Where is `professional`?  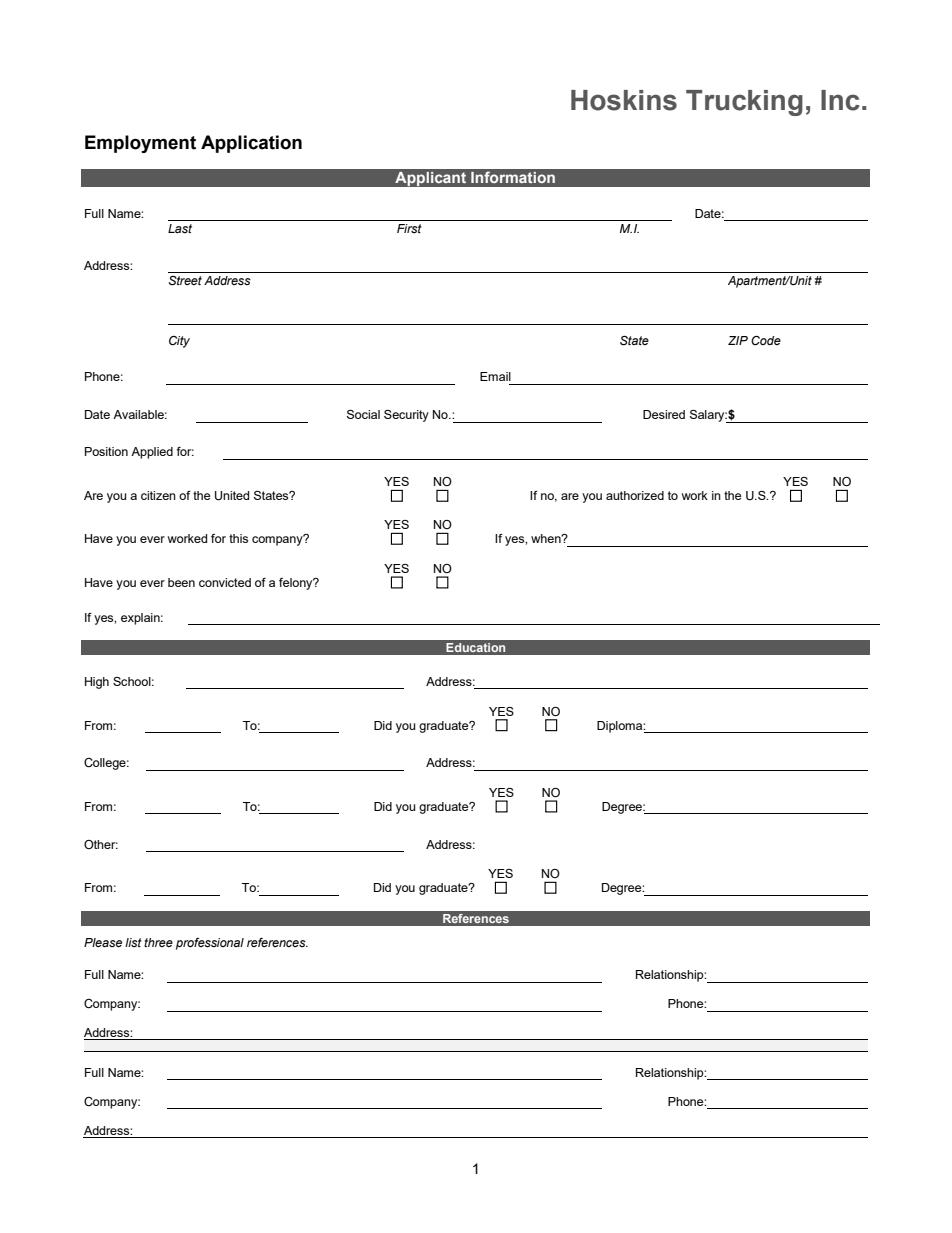 professional is located at coordinates (210, 944).
